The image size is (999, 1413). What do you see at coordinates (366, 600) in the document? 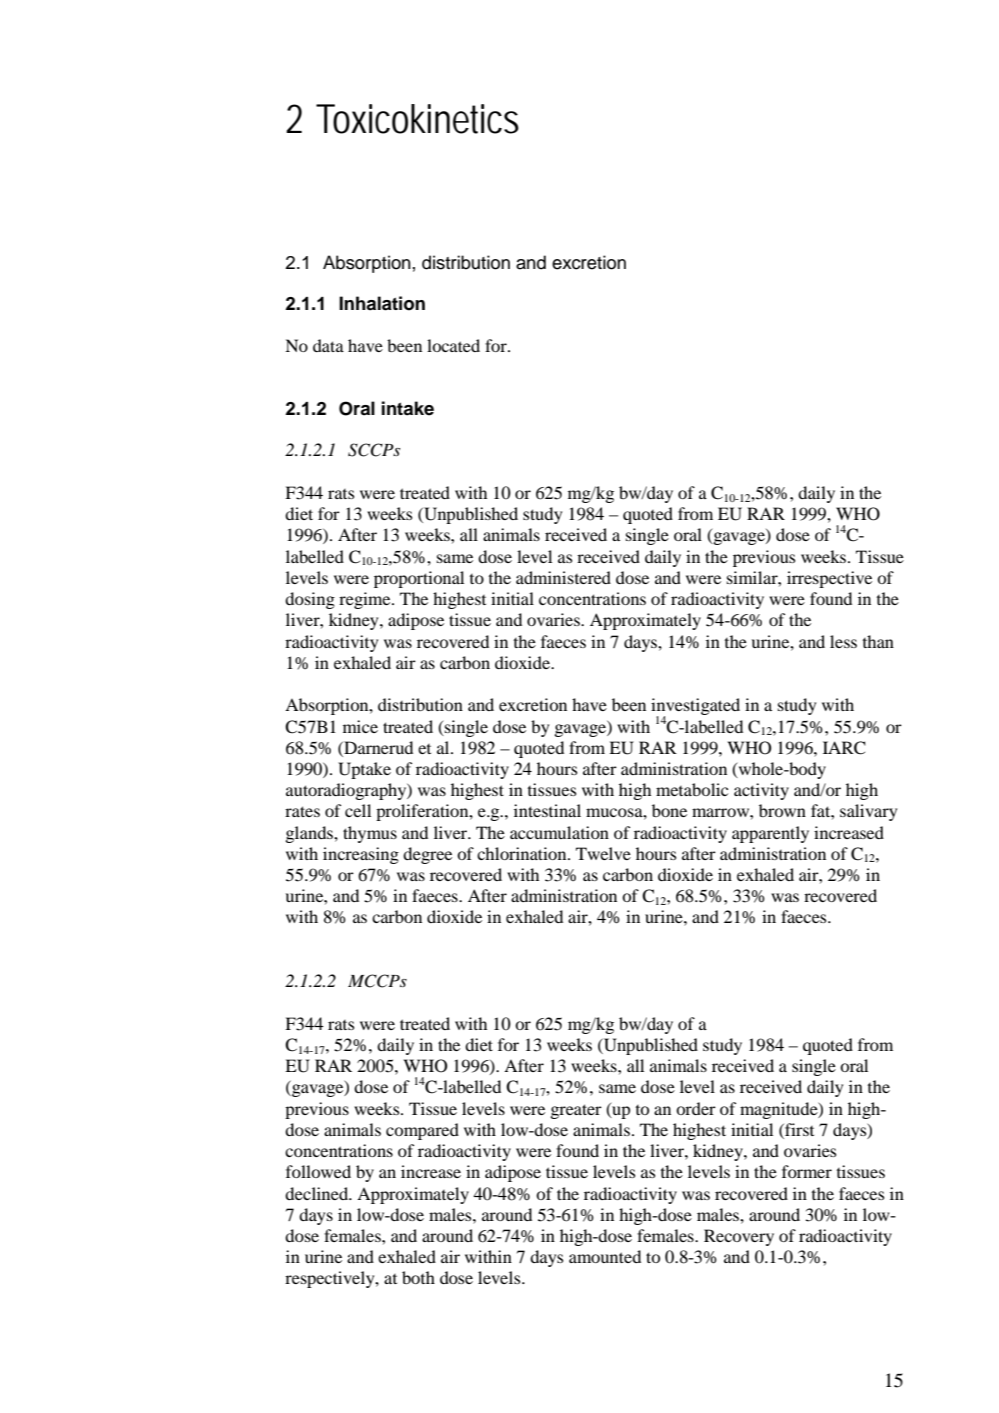
I see `regime` at bounding box center [366, 600].
